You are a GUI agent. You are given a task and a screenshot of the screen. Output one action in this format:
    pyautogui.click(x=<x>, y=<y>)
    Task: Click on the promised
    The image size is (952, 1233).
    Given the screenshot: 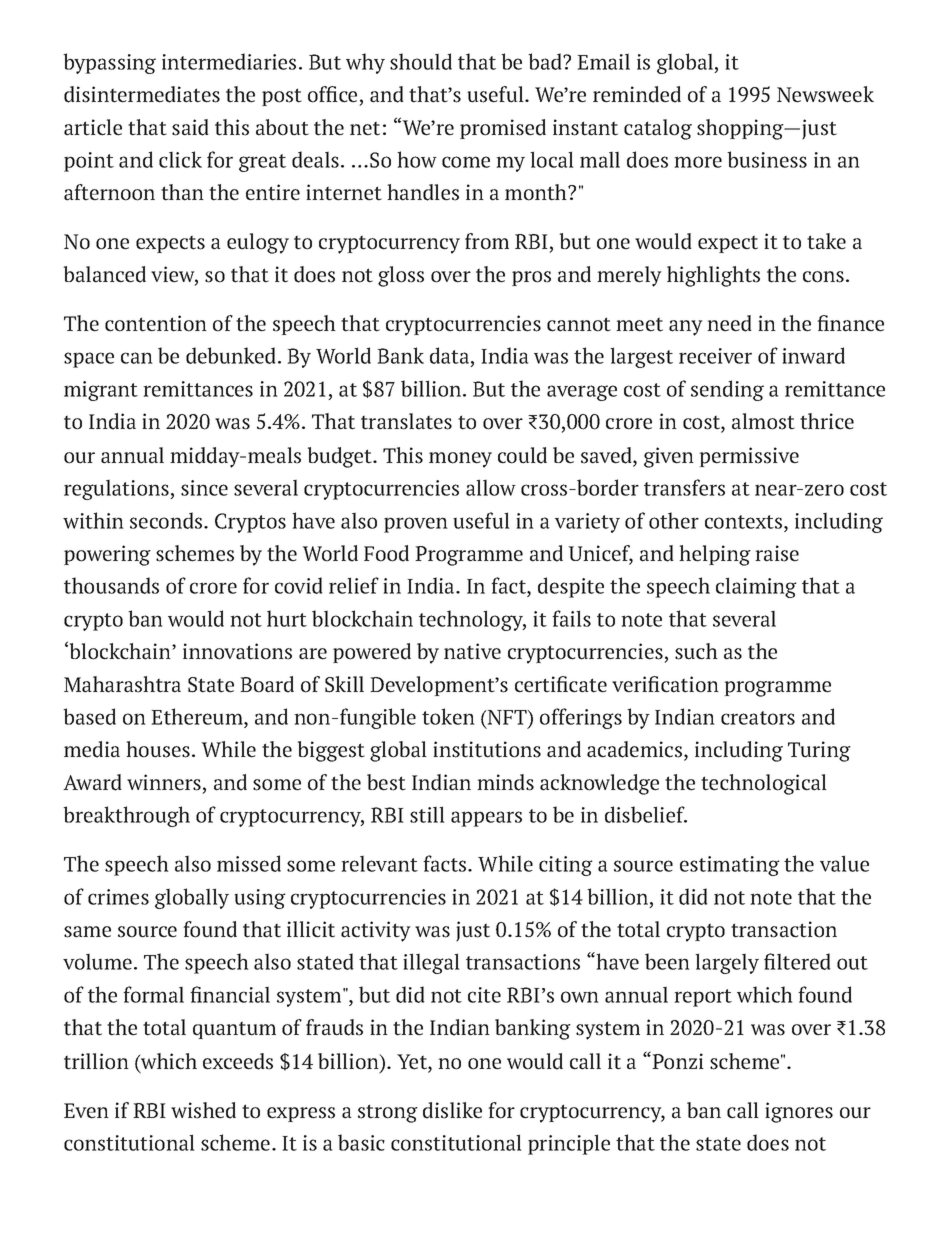 What is the action you would take?
    pyautogui.click(x=503, y=129)
